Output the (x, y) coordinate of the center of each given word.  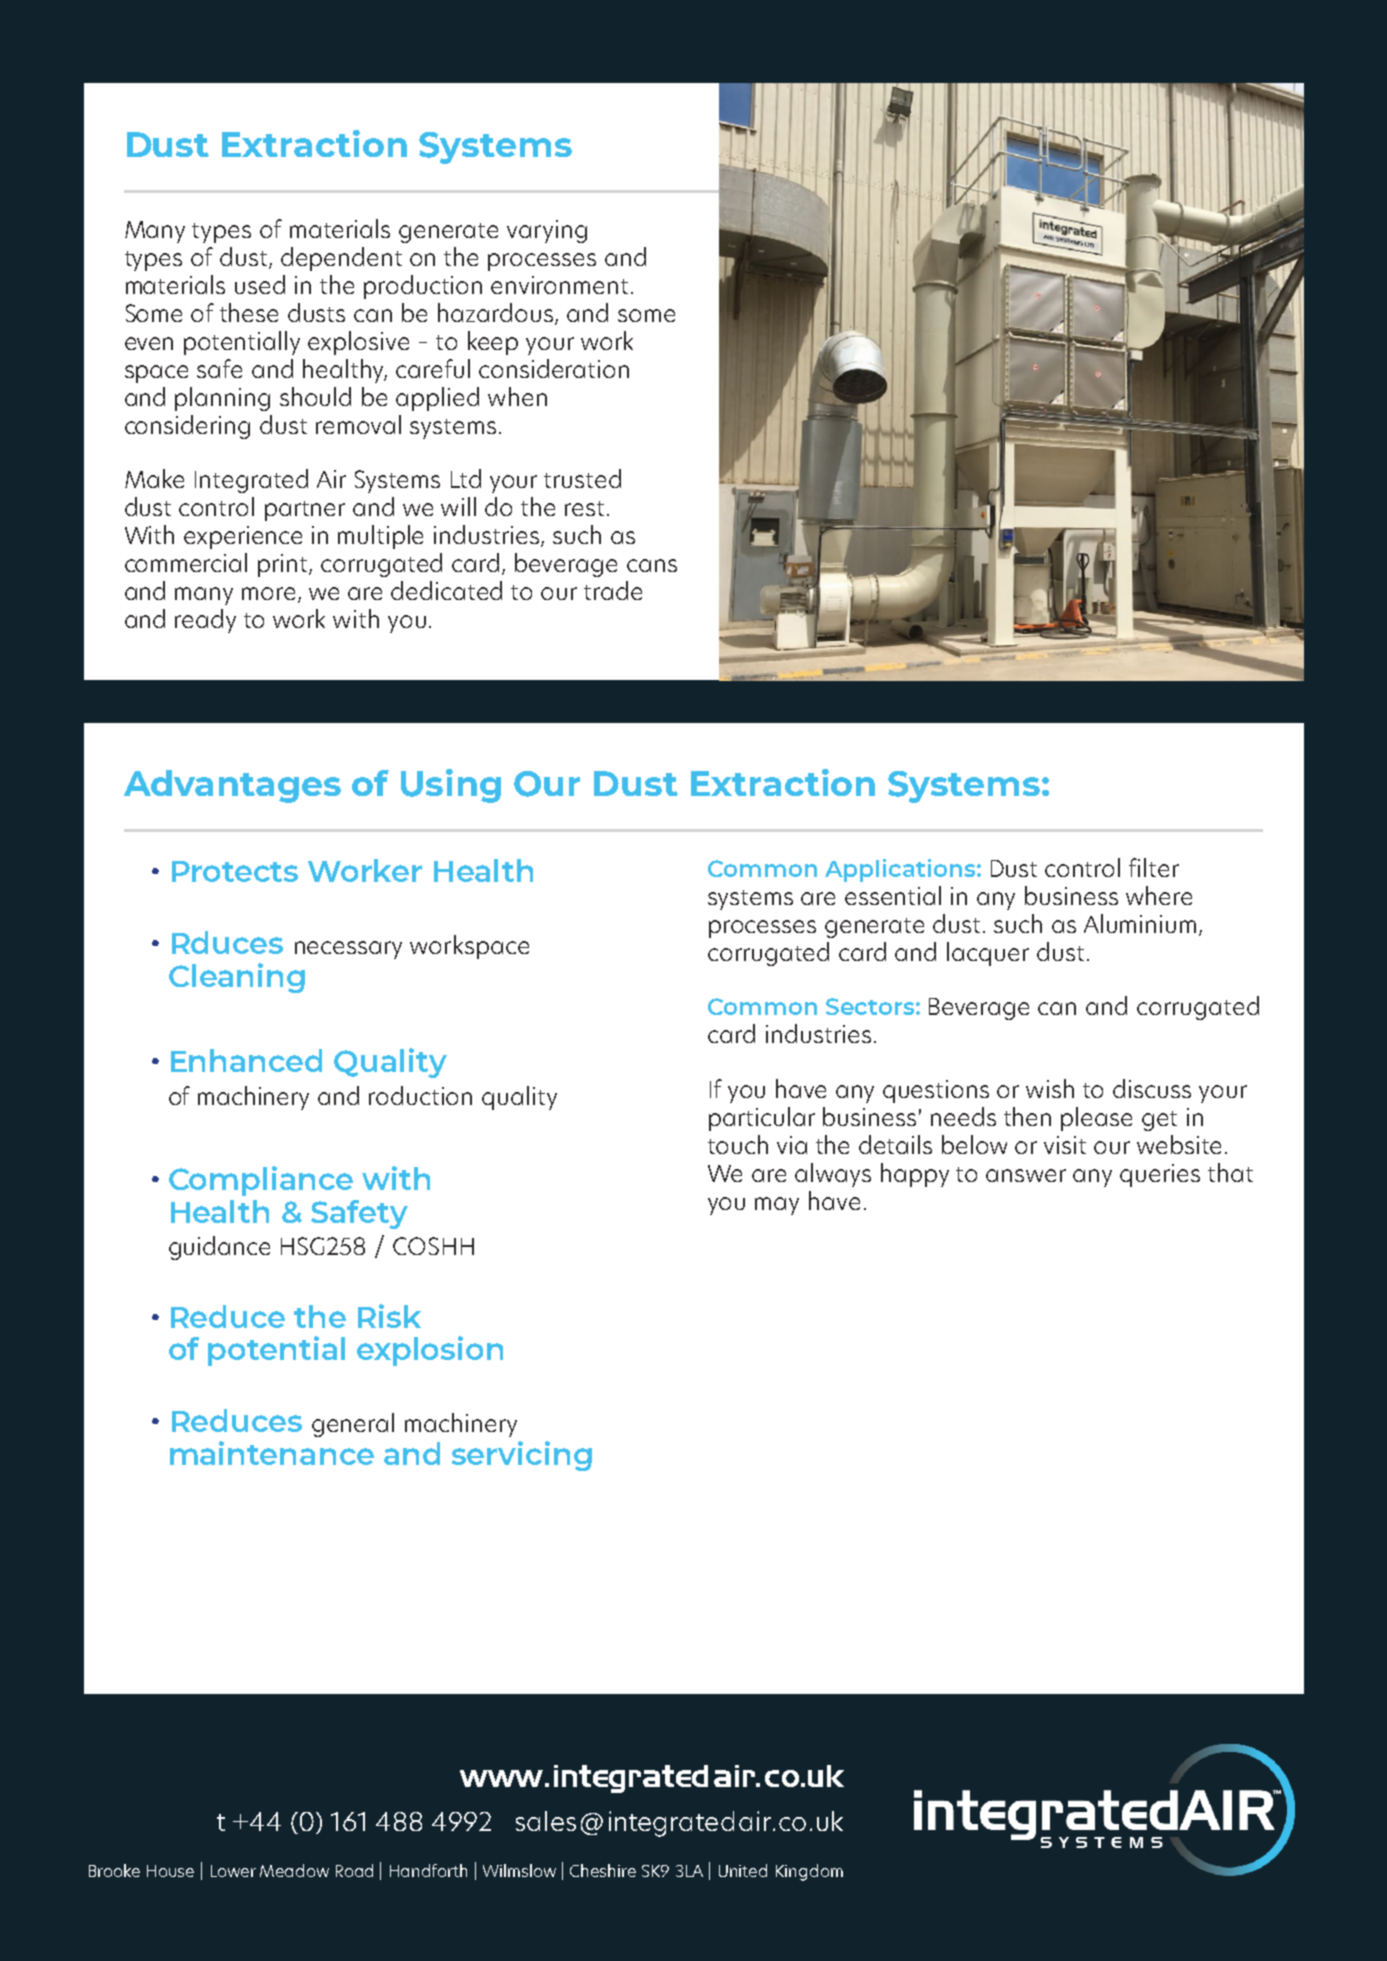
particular (762, 1119)
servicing (522, 1456)
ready (205, 621)
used (260, 284)
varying (547, 231)
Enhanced (246, 1060)
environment (559, 285)
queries (1160, 1175)
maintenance (272, 1453)
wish (1050, 1088)
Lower (233, 1871)
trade (613, 590)
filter (1154, 867)
